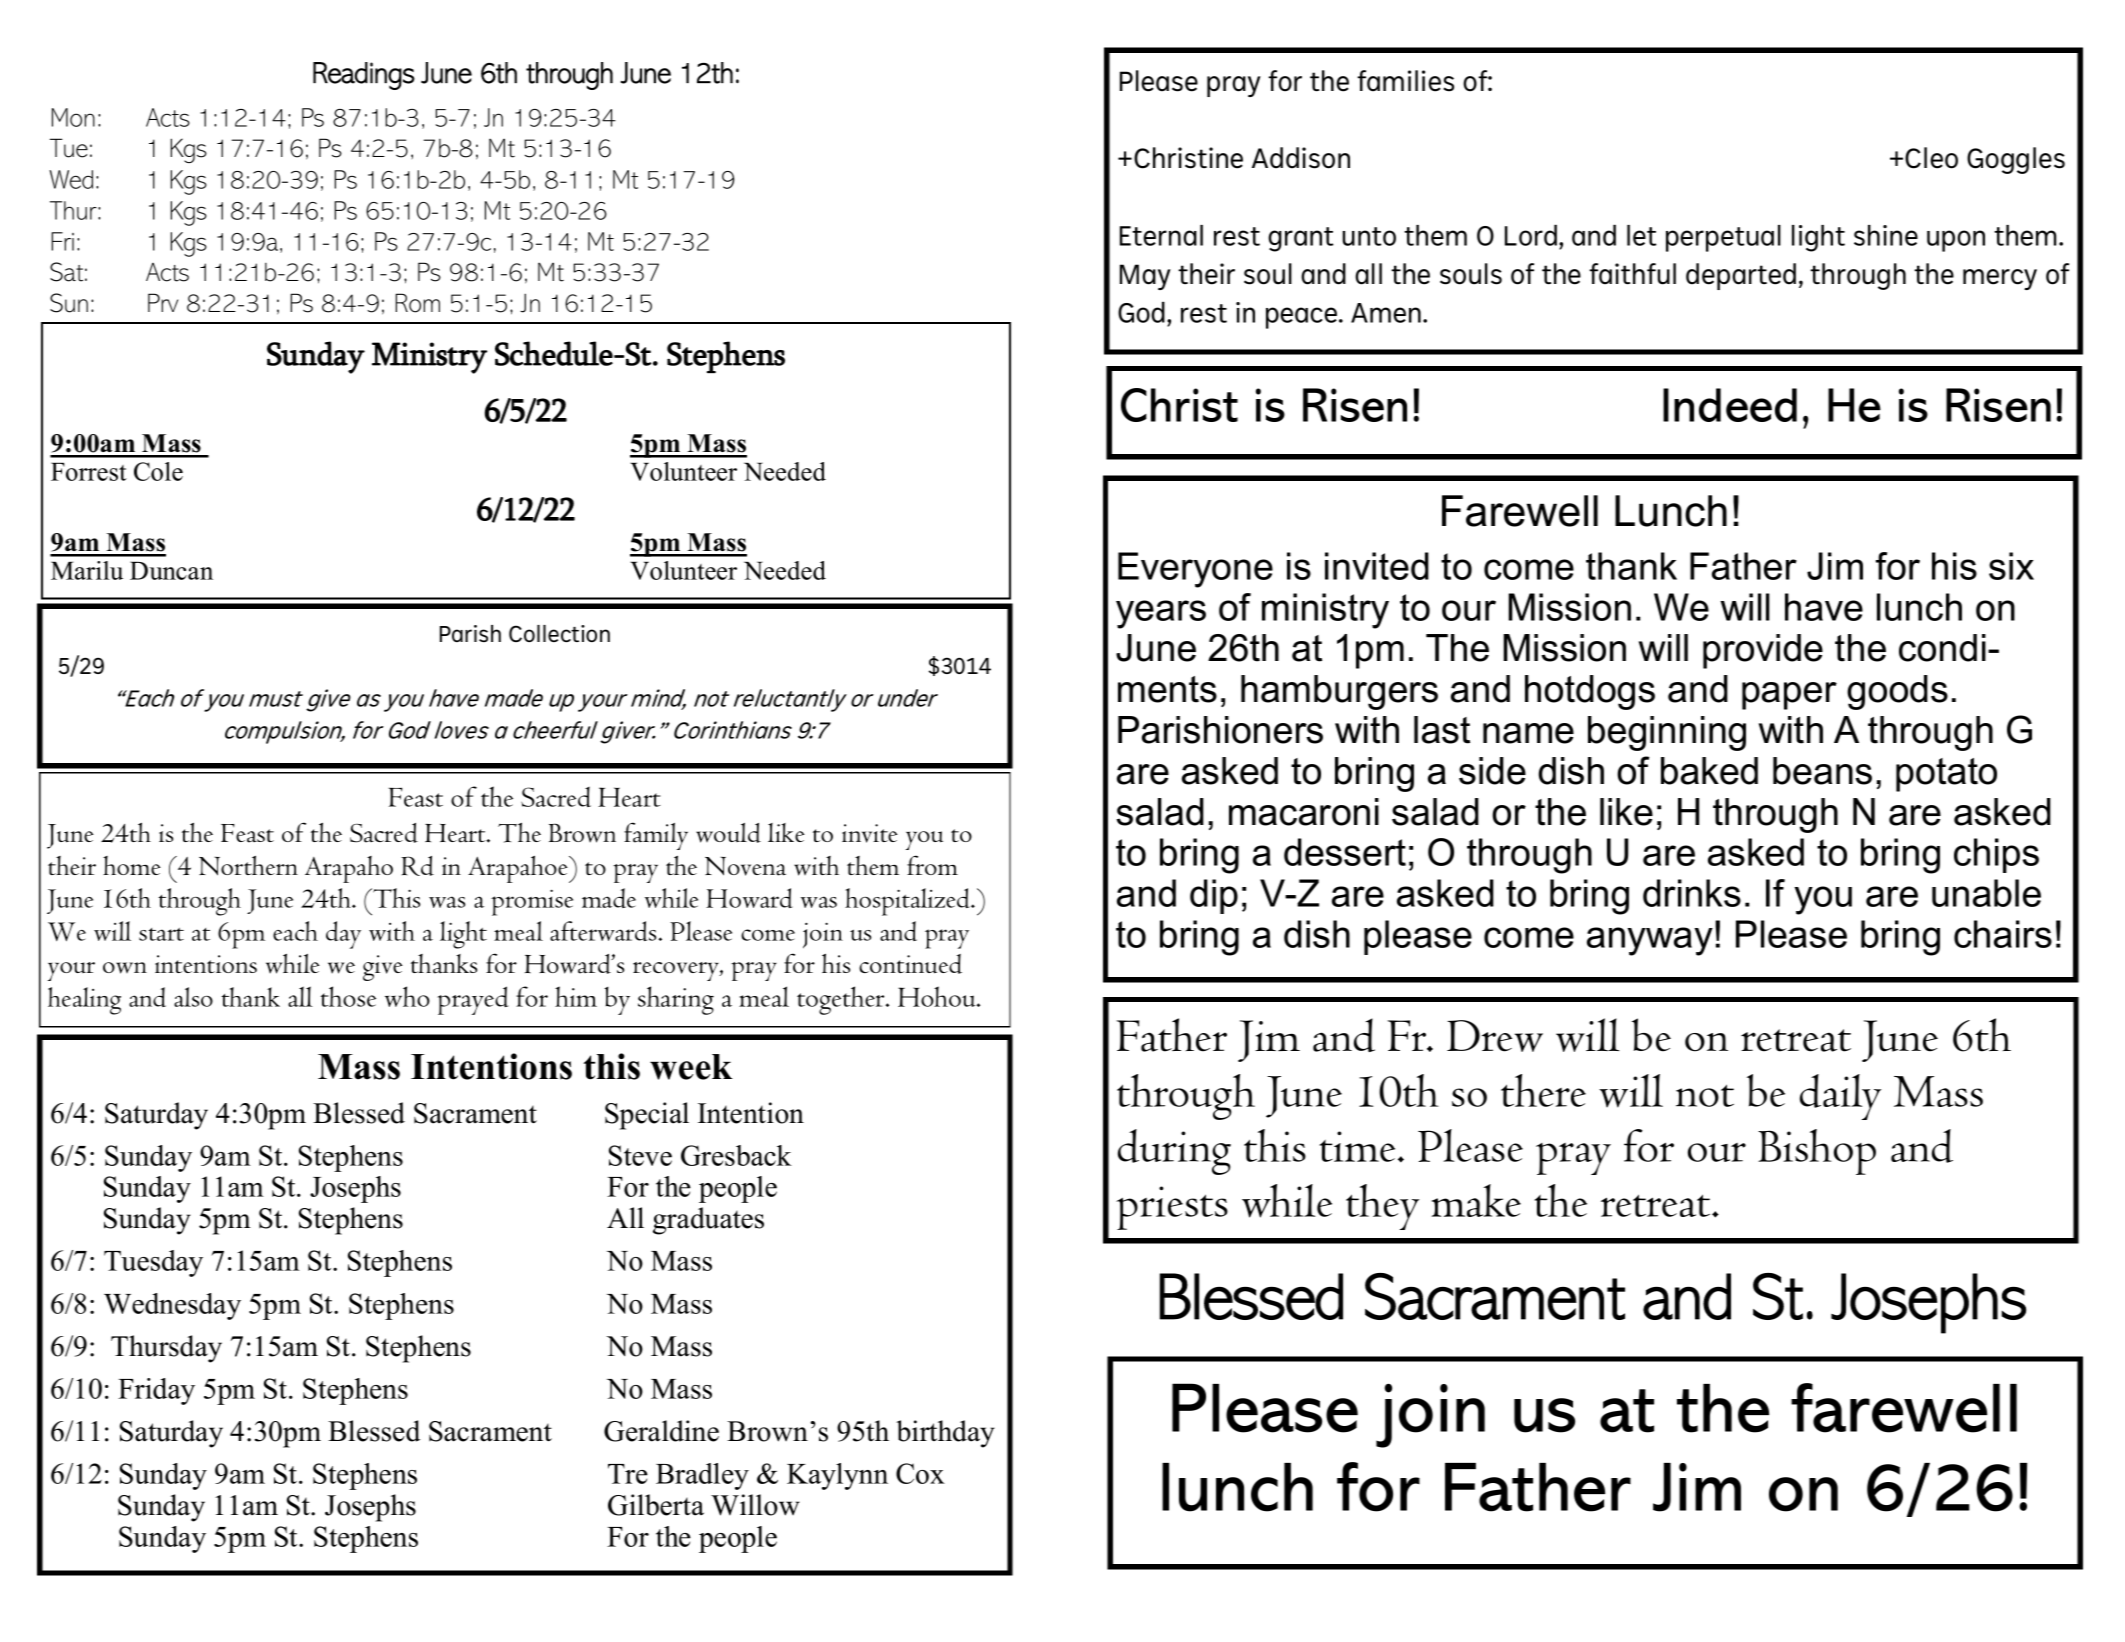  What do you see at coordinates (364, 76) in the page?
I see `Readings` at bounding box center [364, 76].
